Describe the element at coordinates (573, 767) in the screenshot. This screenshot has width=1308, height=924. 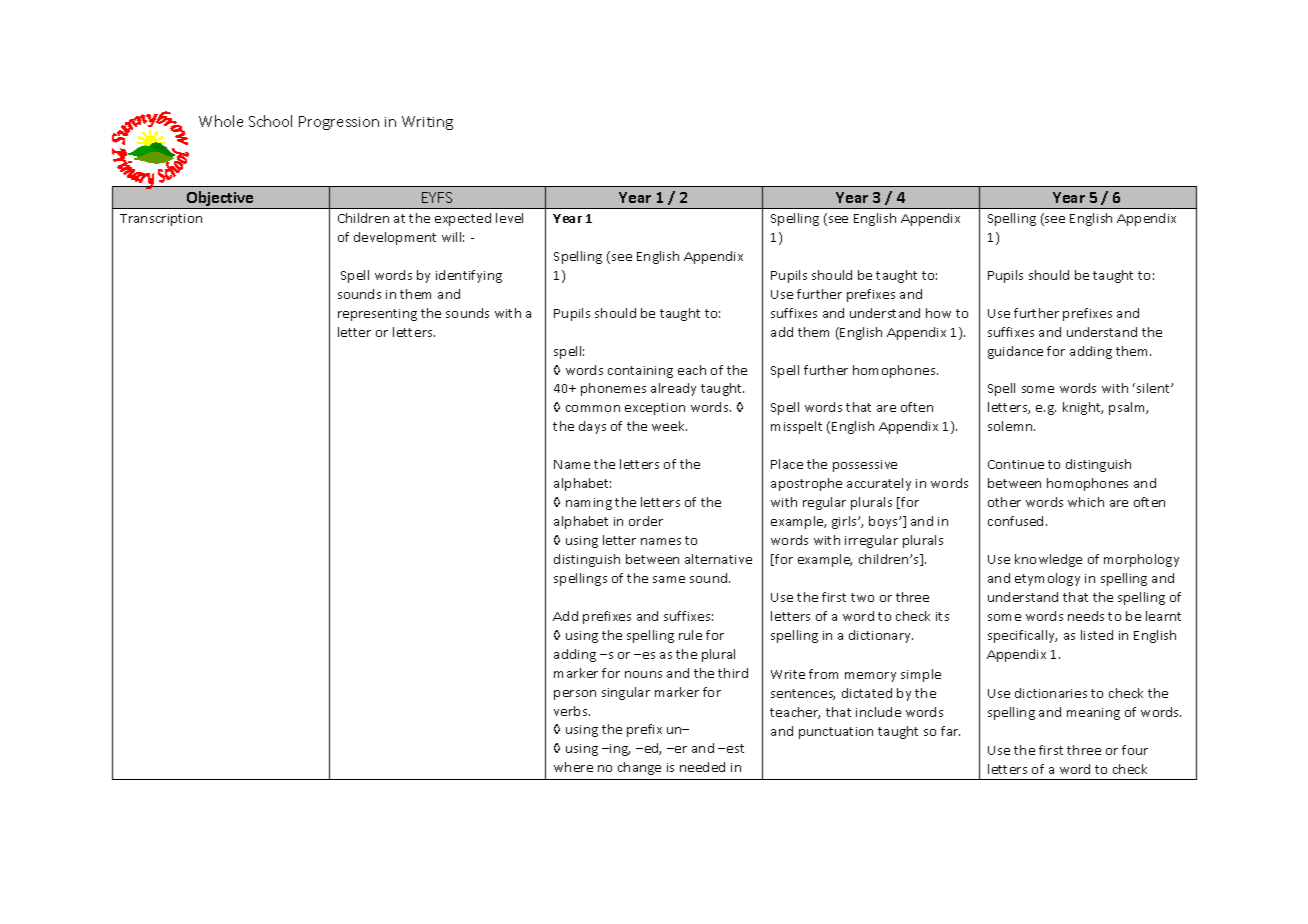
I see `where` at that location.
